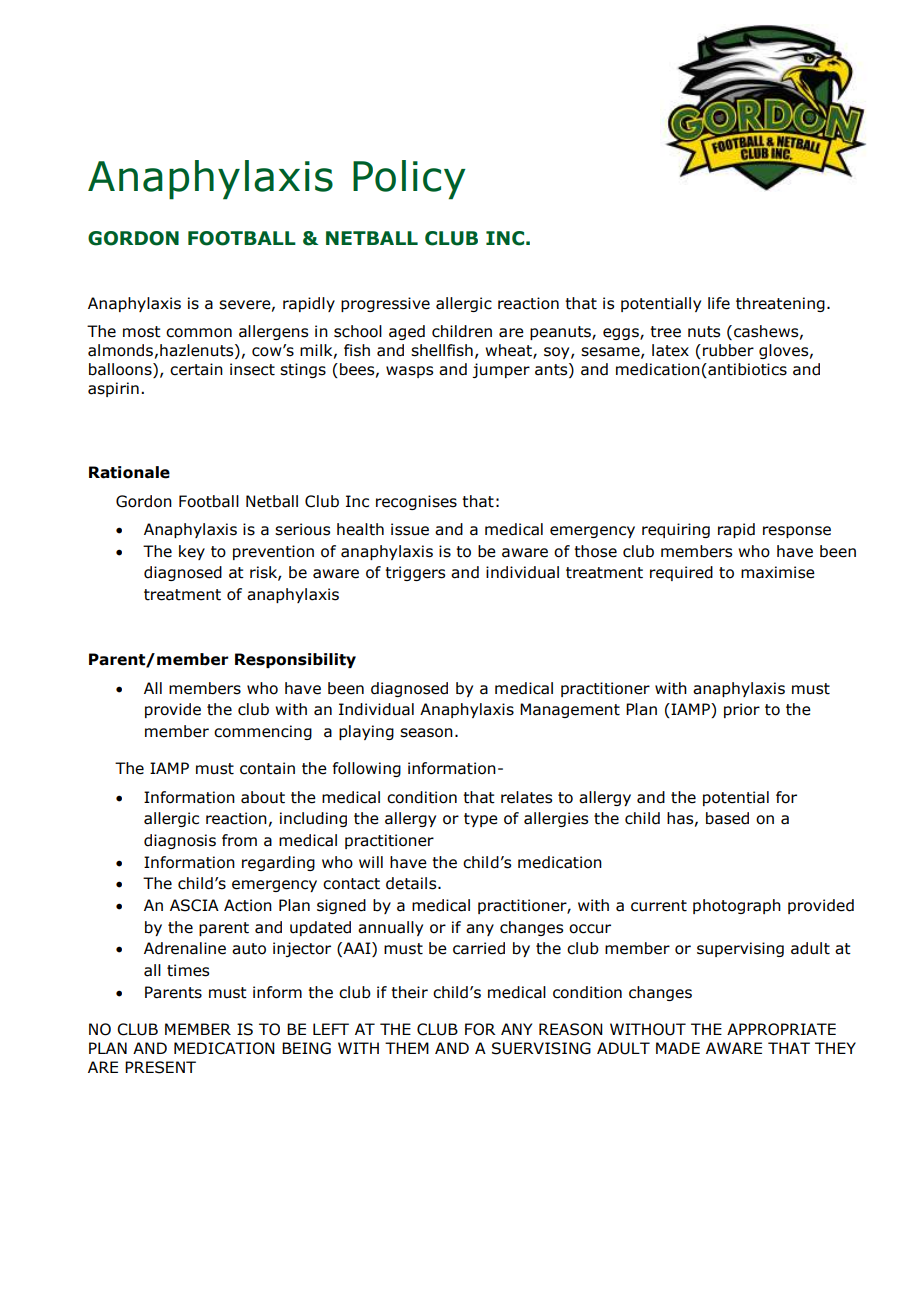 The image size is (924, 1308). I want to click on Responsibility, so click(295, 660).
